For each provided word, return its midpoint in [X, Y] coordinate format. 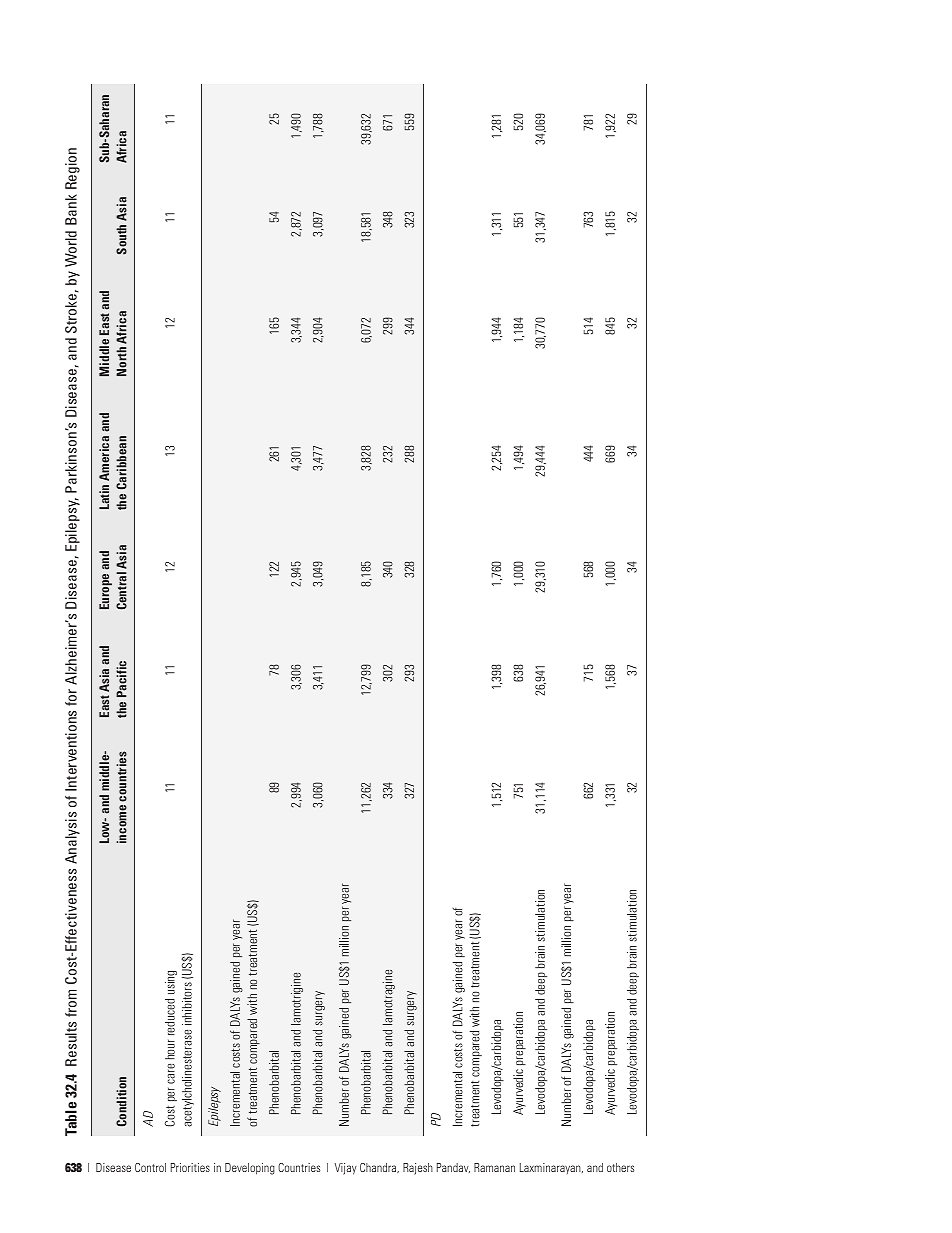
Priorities [190, 1167]
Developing [250, 1169]
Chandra [379, 1168]
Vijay [345, 1169]
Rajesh [418, 1169]
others [620, 1167]
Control [150, 1167]
